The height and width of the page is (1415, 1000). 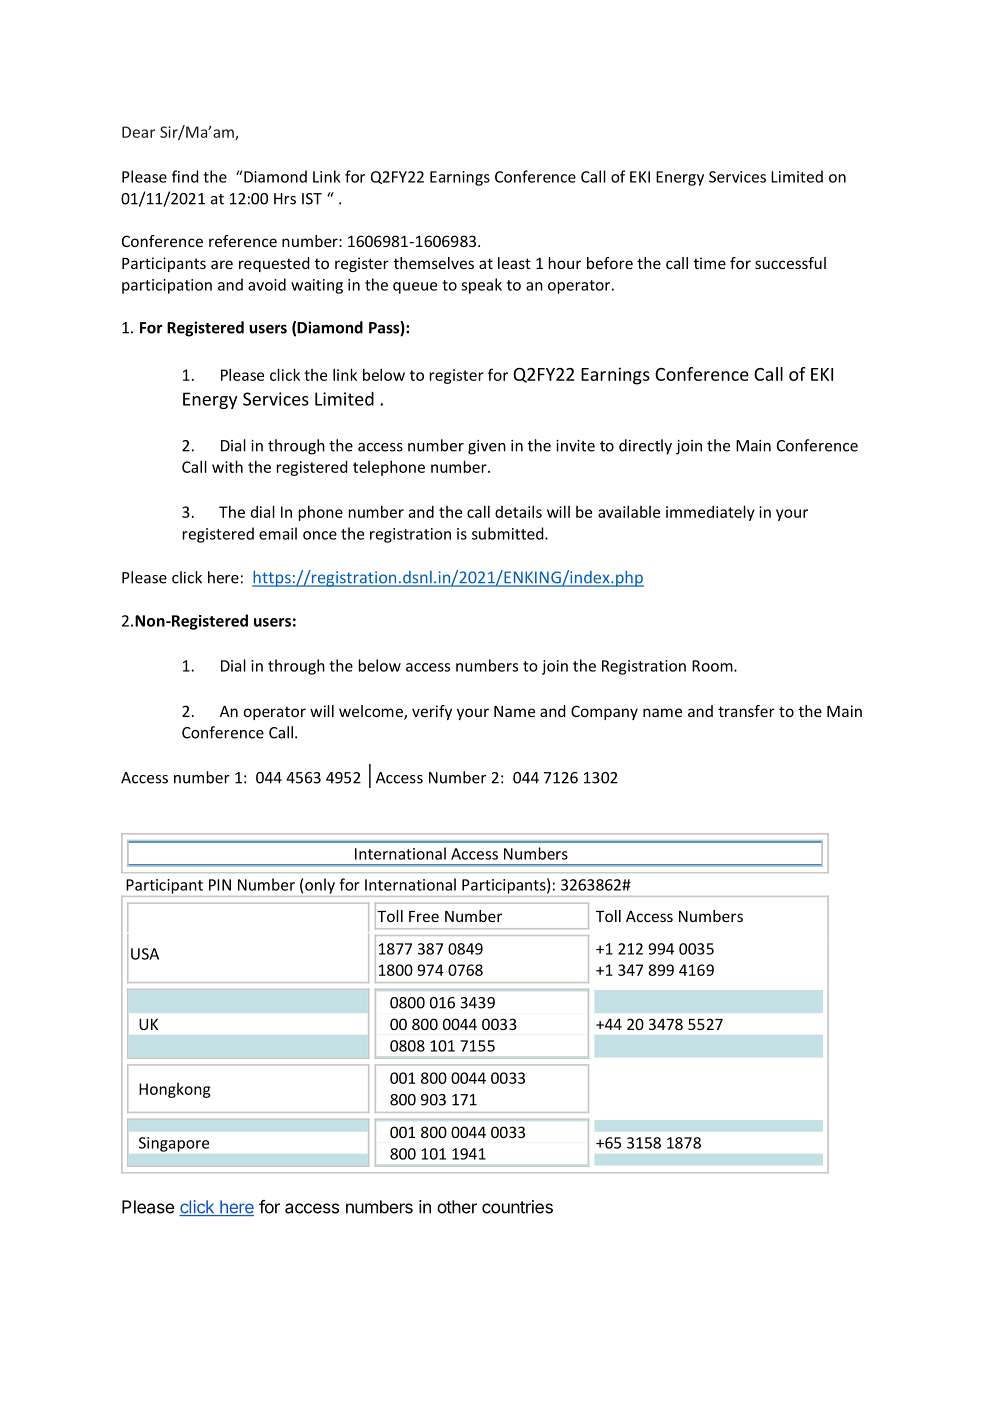 I want to click on welcome, so click(x=372, y=712).
